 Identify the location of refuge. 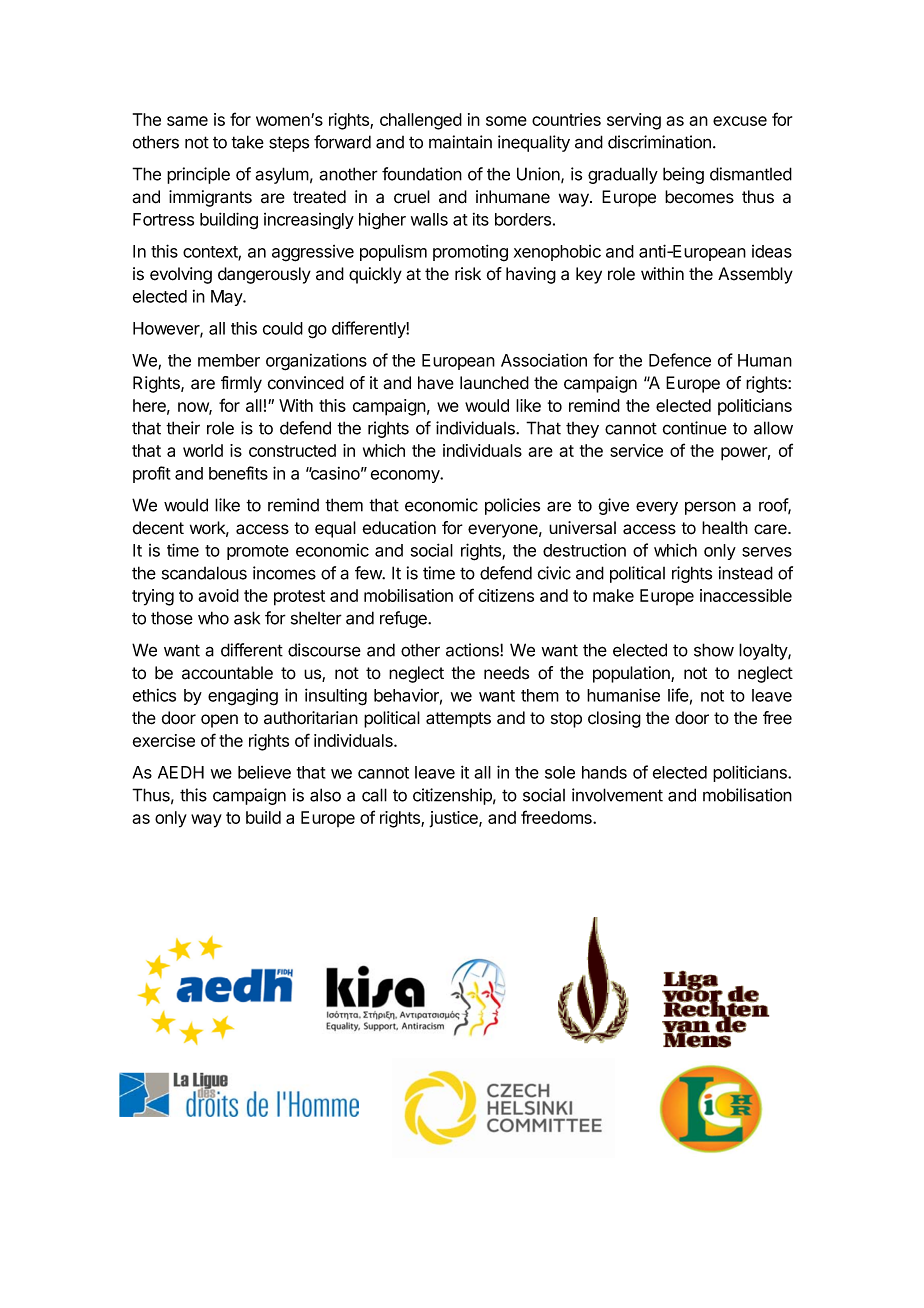
(404, 619).
